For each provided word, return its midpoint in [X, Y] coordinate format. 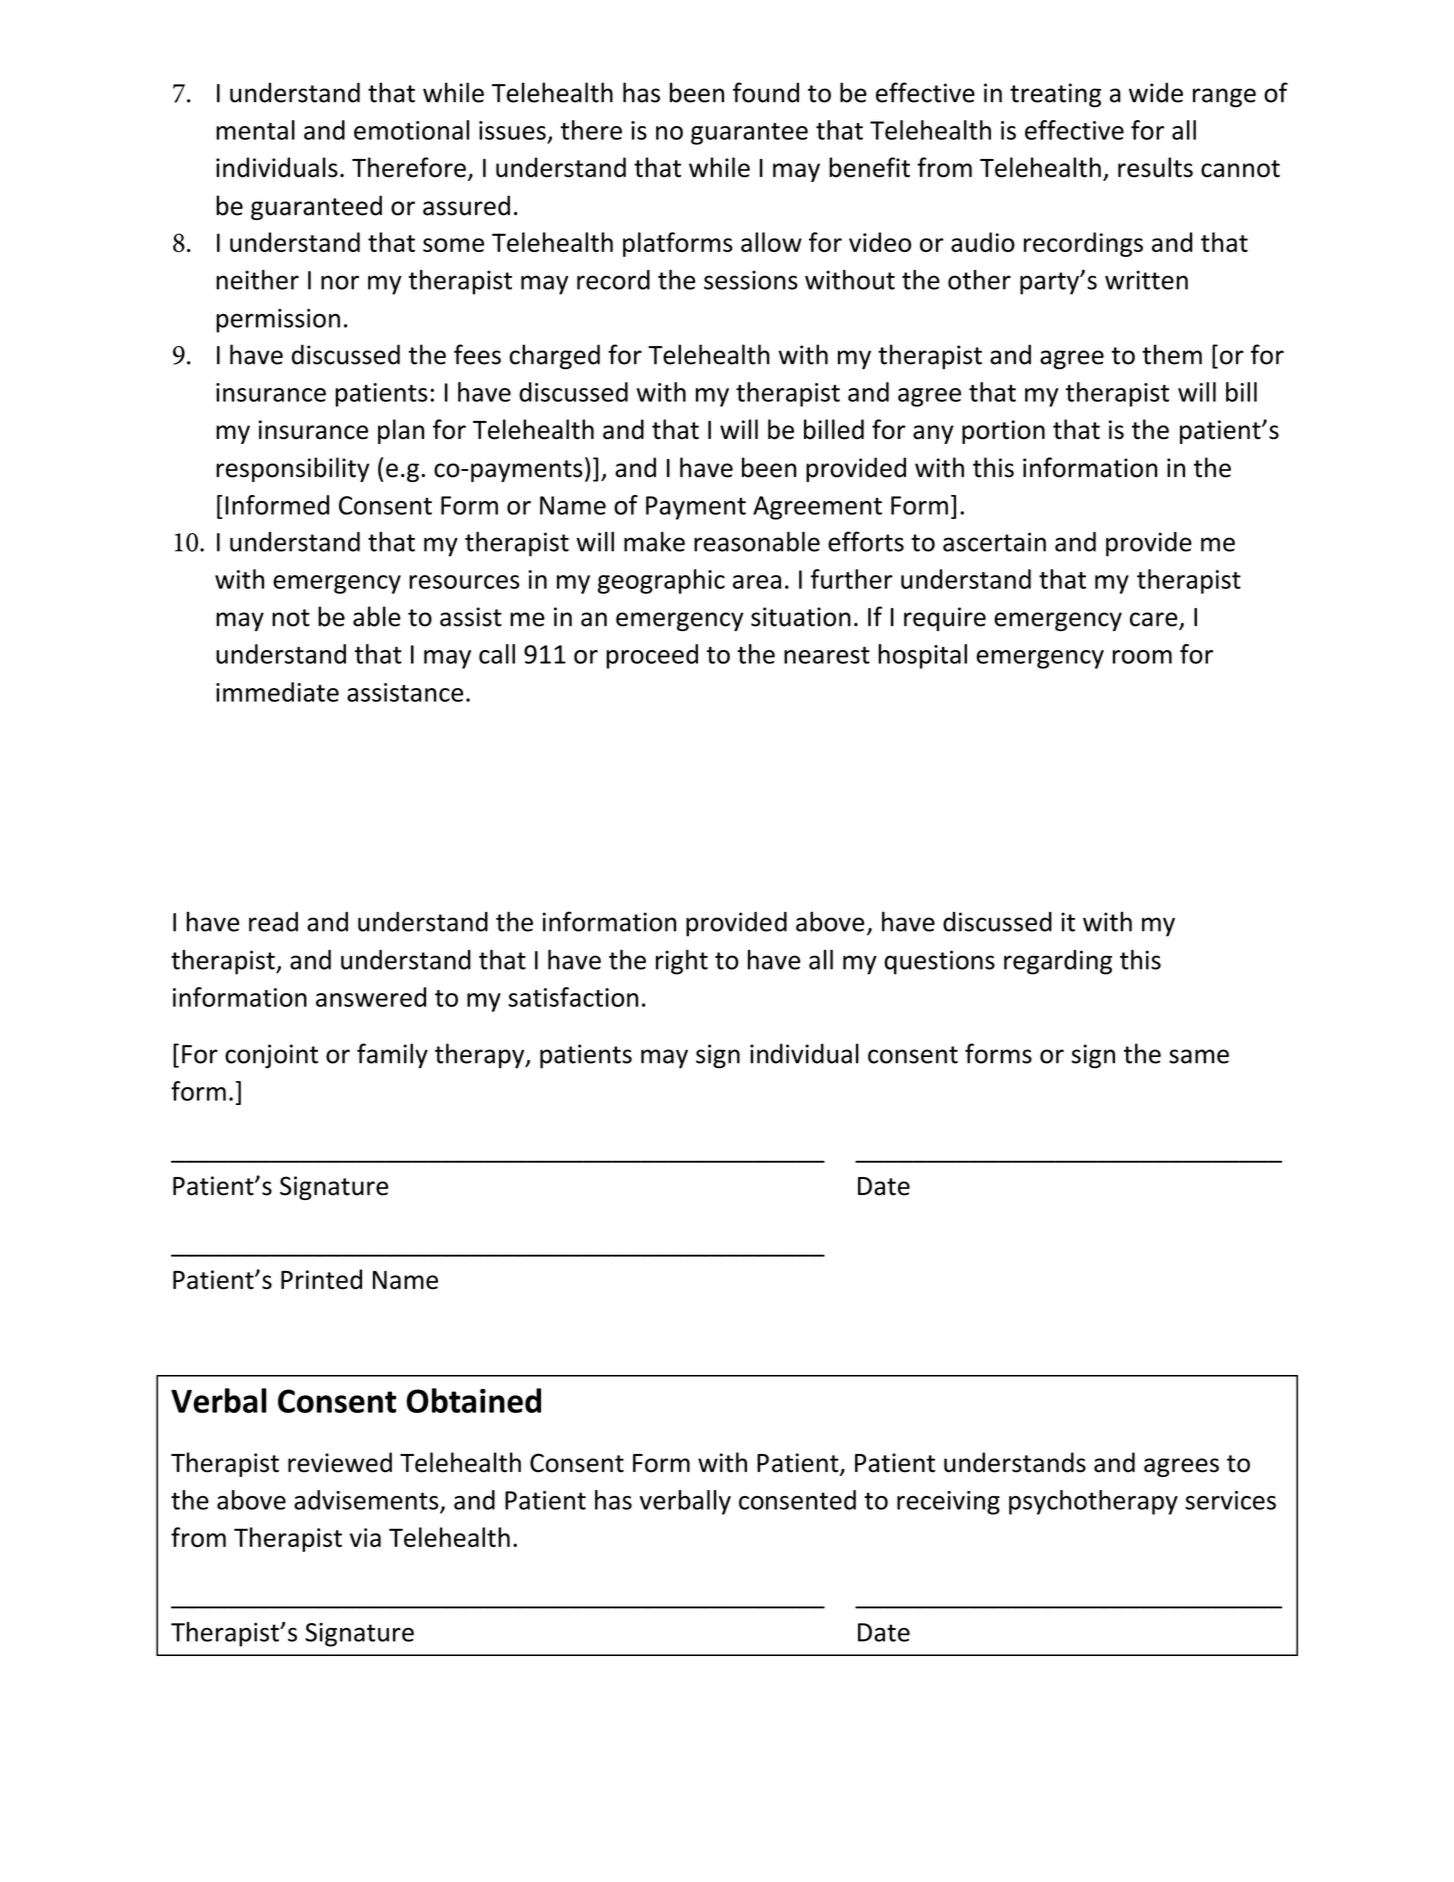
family [392, 1056]
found [766, 92]
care [1155, 620]
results [1155, 167]
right [682, 962]
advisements [367, 1501]
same [1199, 1056]
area [757, 582]
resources [464, 582]
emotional [411, 130]
